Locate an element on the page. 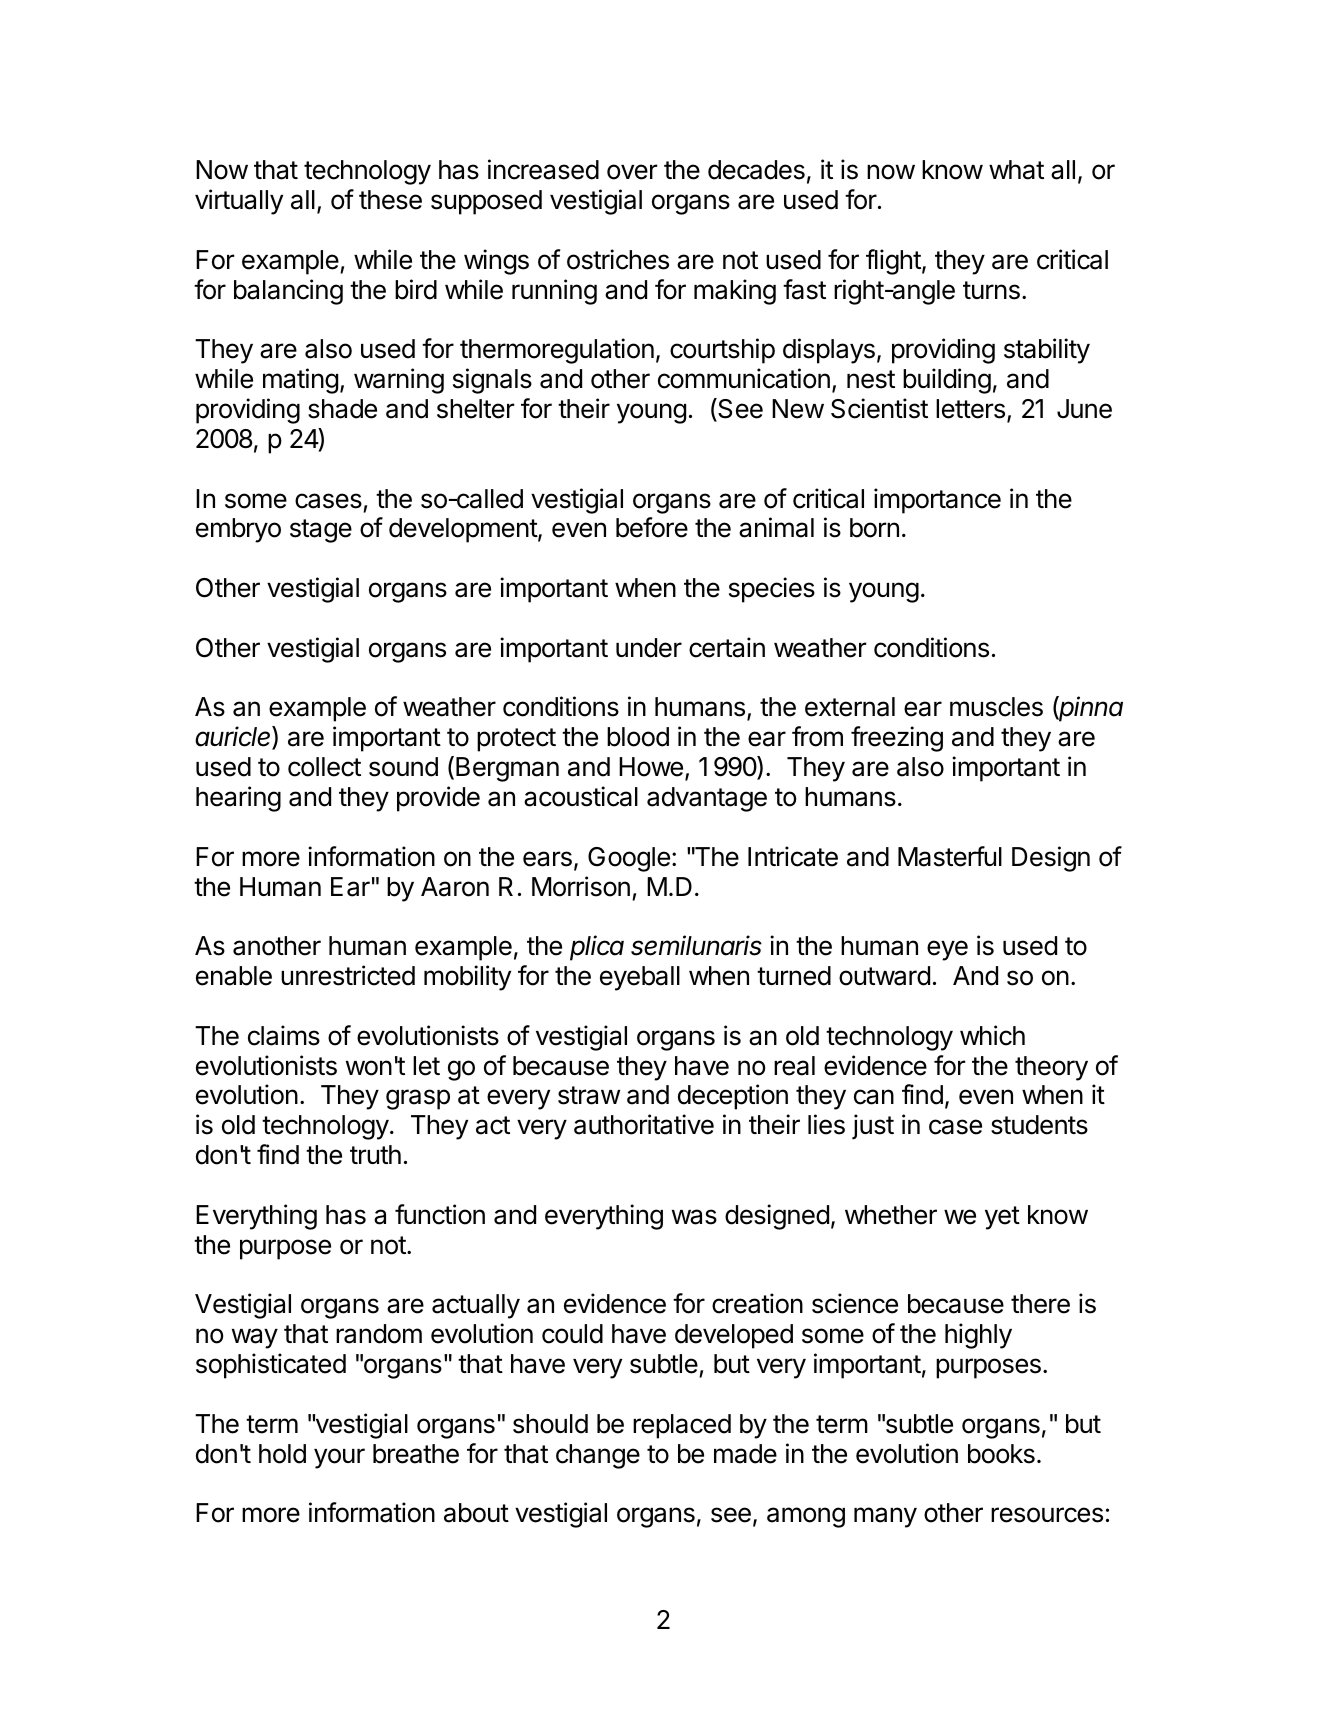 The width and height of the page is (1324, 1713). over is located at coordinates (632, 172).
